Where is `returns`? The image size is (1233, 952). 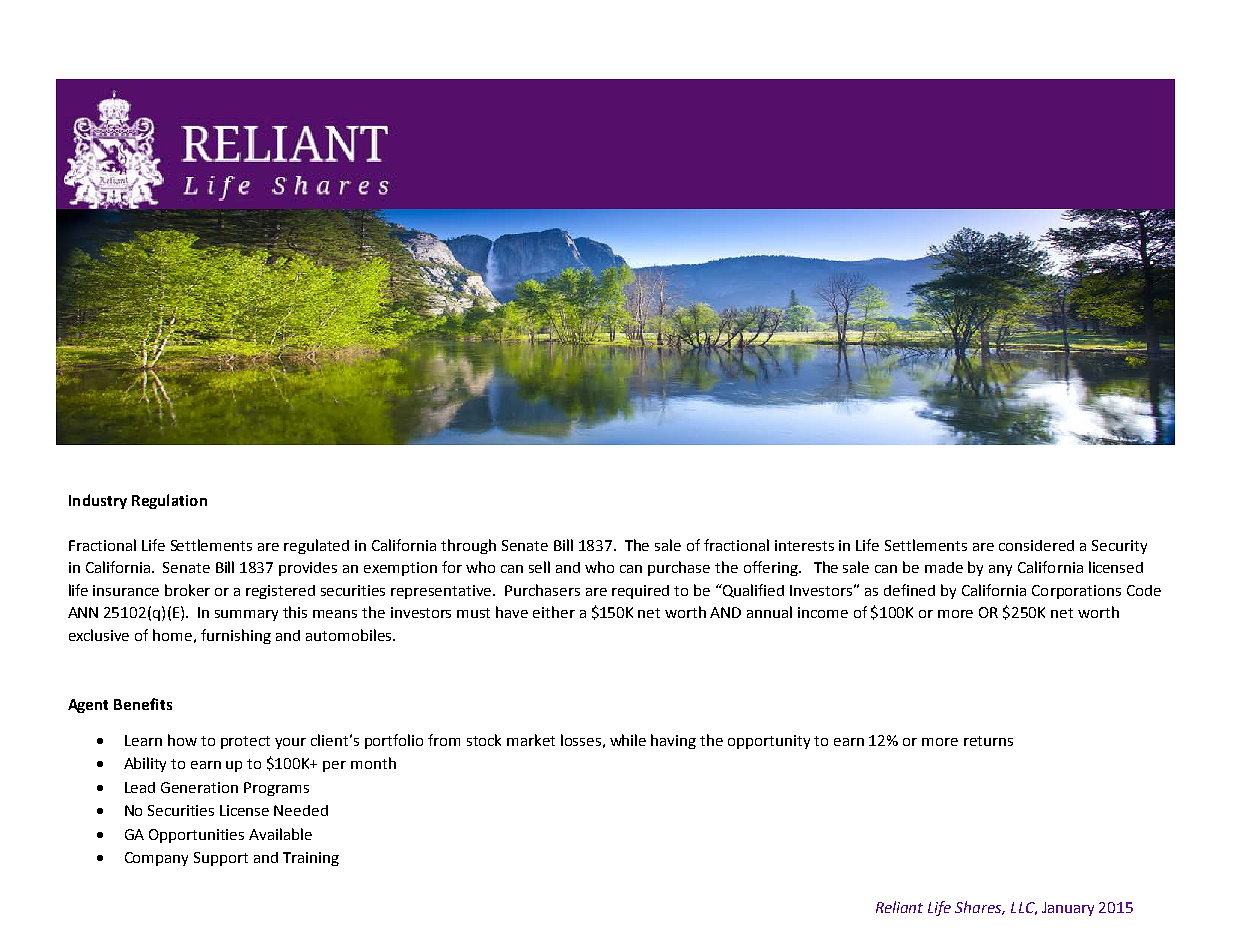 returns is located at coordinates (988, 741).
